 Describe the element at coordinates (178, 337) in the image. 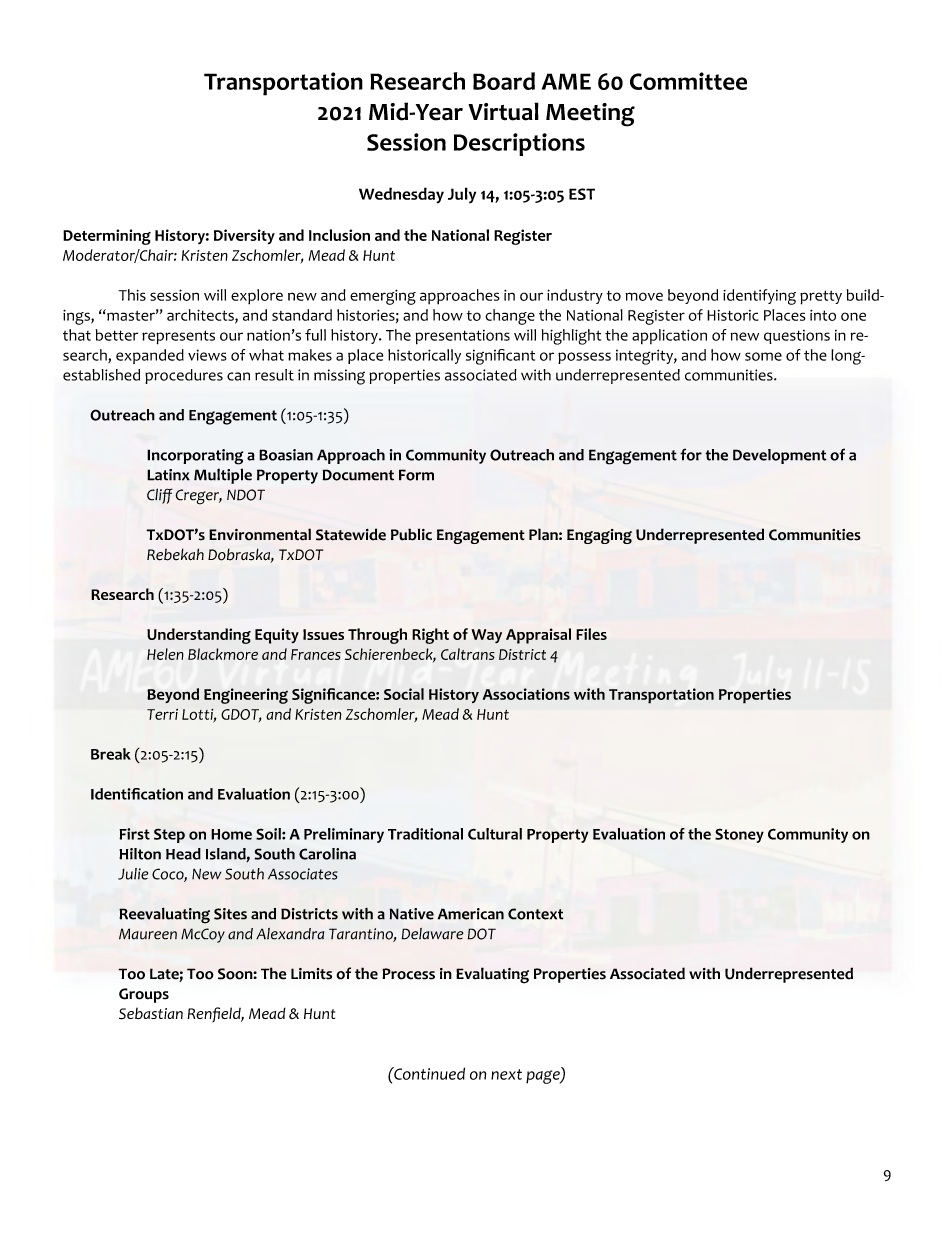

I see `represents` at that location.
